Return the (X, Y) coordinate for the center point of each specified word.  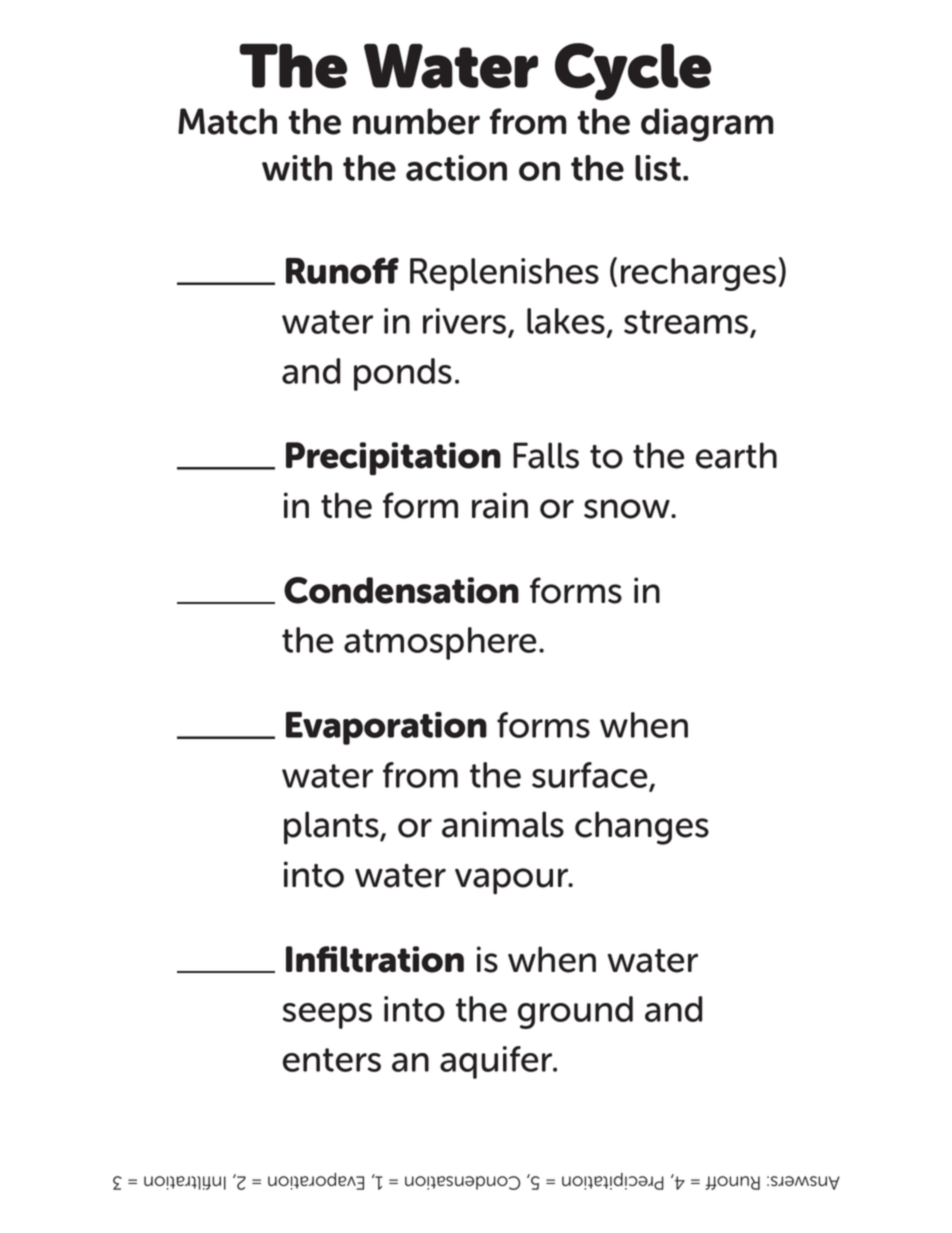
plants (332, 827)
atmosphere (440, 643)
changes (642, 828)
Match (227, 121)
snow (628, 509)
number (416, 121)
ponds (403, 374)
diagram (707, 125)
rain (500, 505)
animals (503, 824)
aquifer (497, 1062)
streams (687, 323)
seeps (327, 1016)
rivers (466, 322)
